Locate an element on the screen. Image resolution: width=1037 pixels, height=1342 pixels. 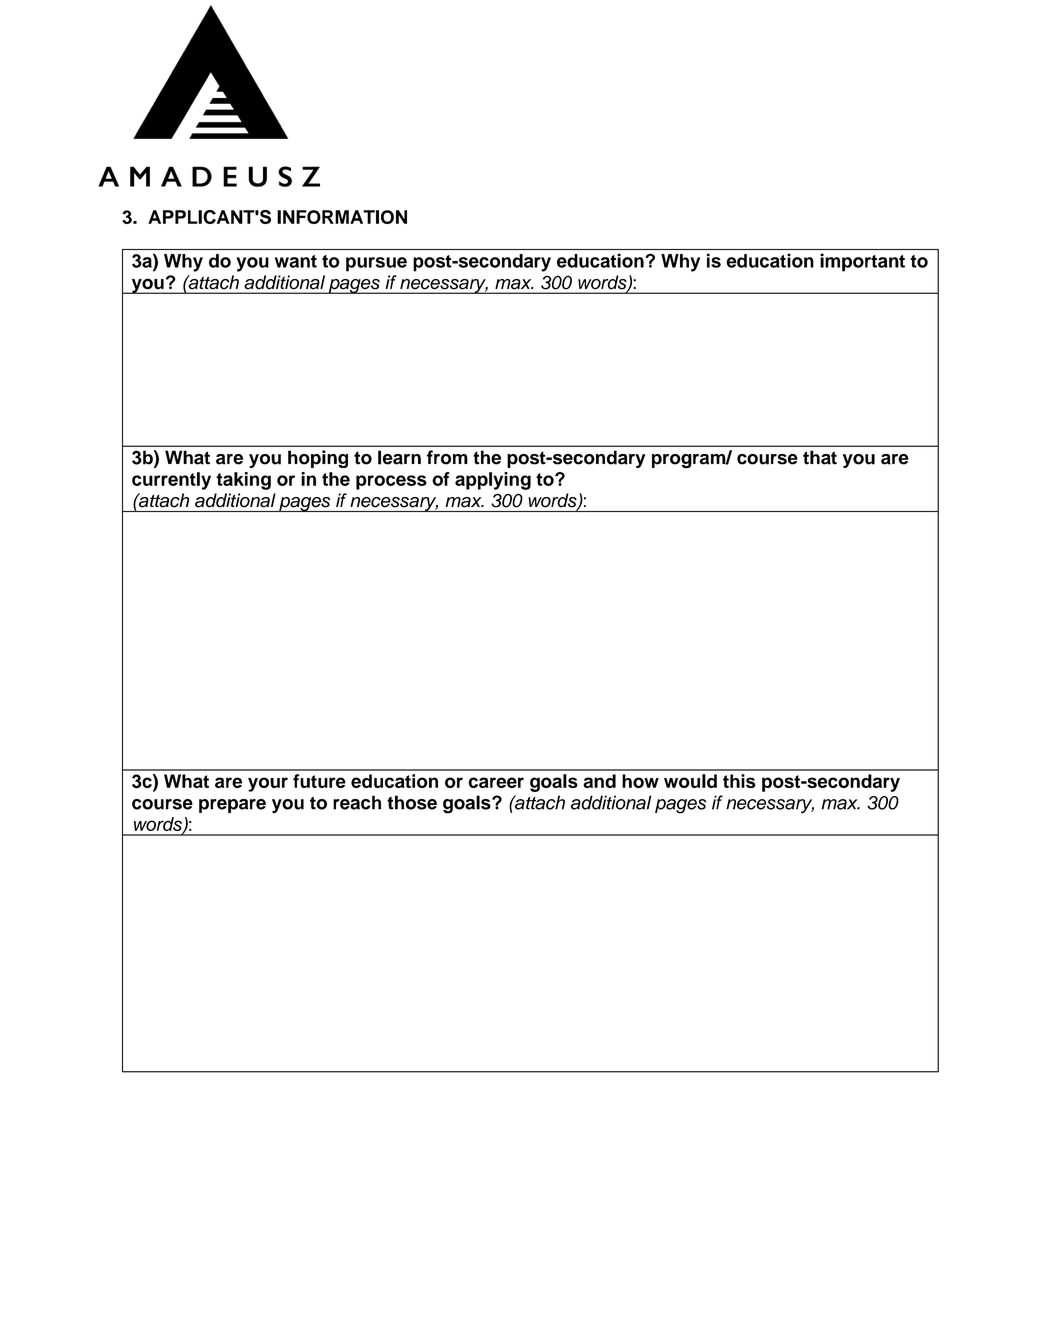
applying is located at coordinates (493, 481).
